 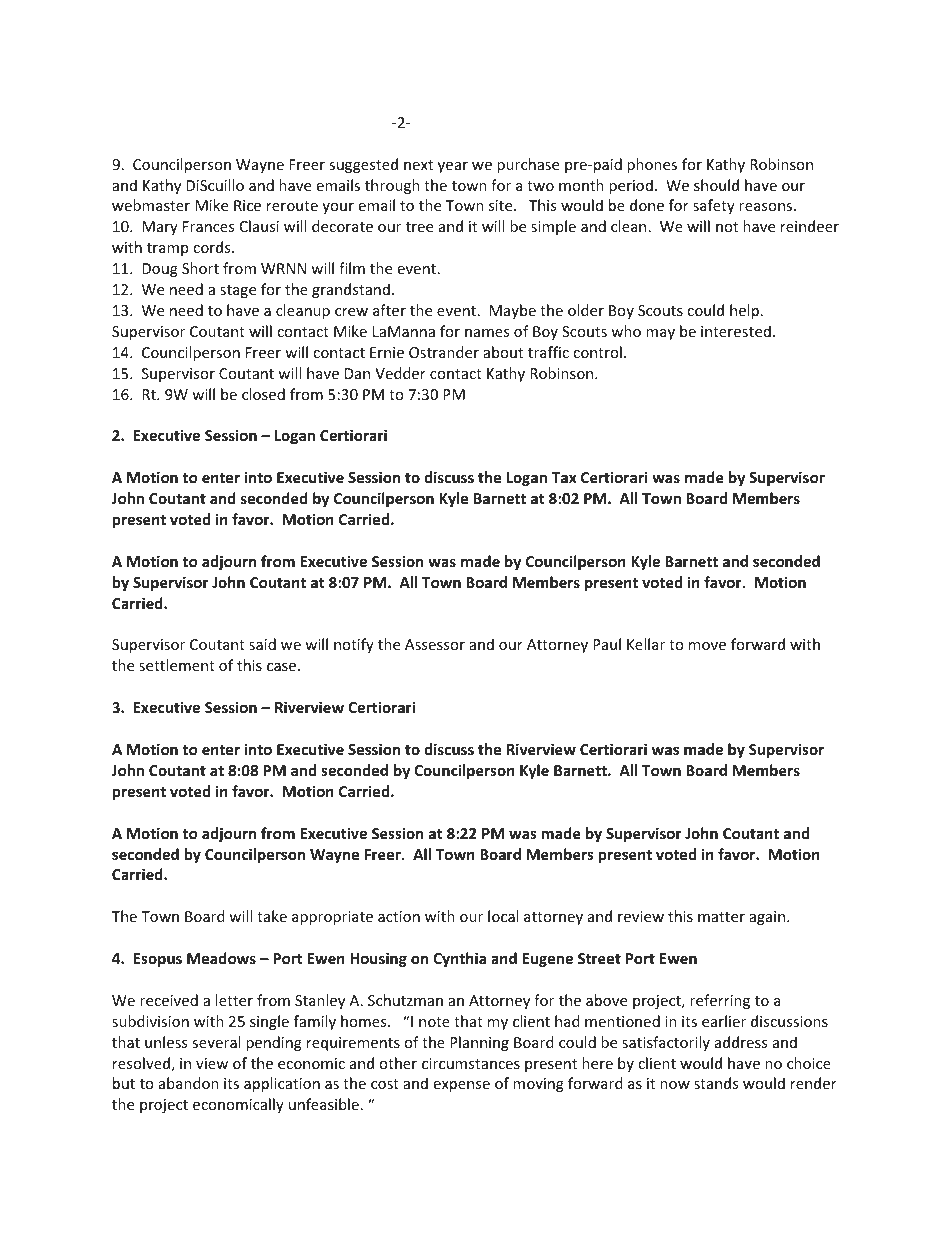 What do you see at coordinates (272, 916) in the screenshot?
I see `take` at bounding box center [272, 916].
